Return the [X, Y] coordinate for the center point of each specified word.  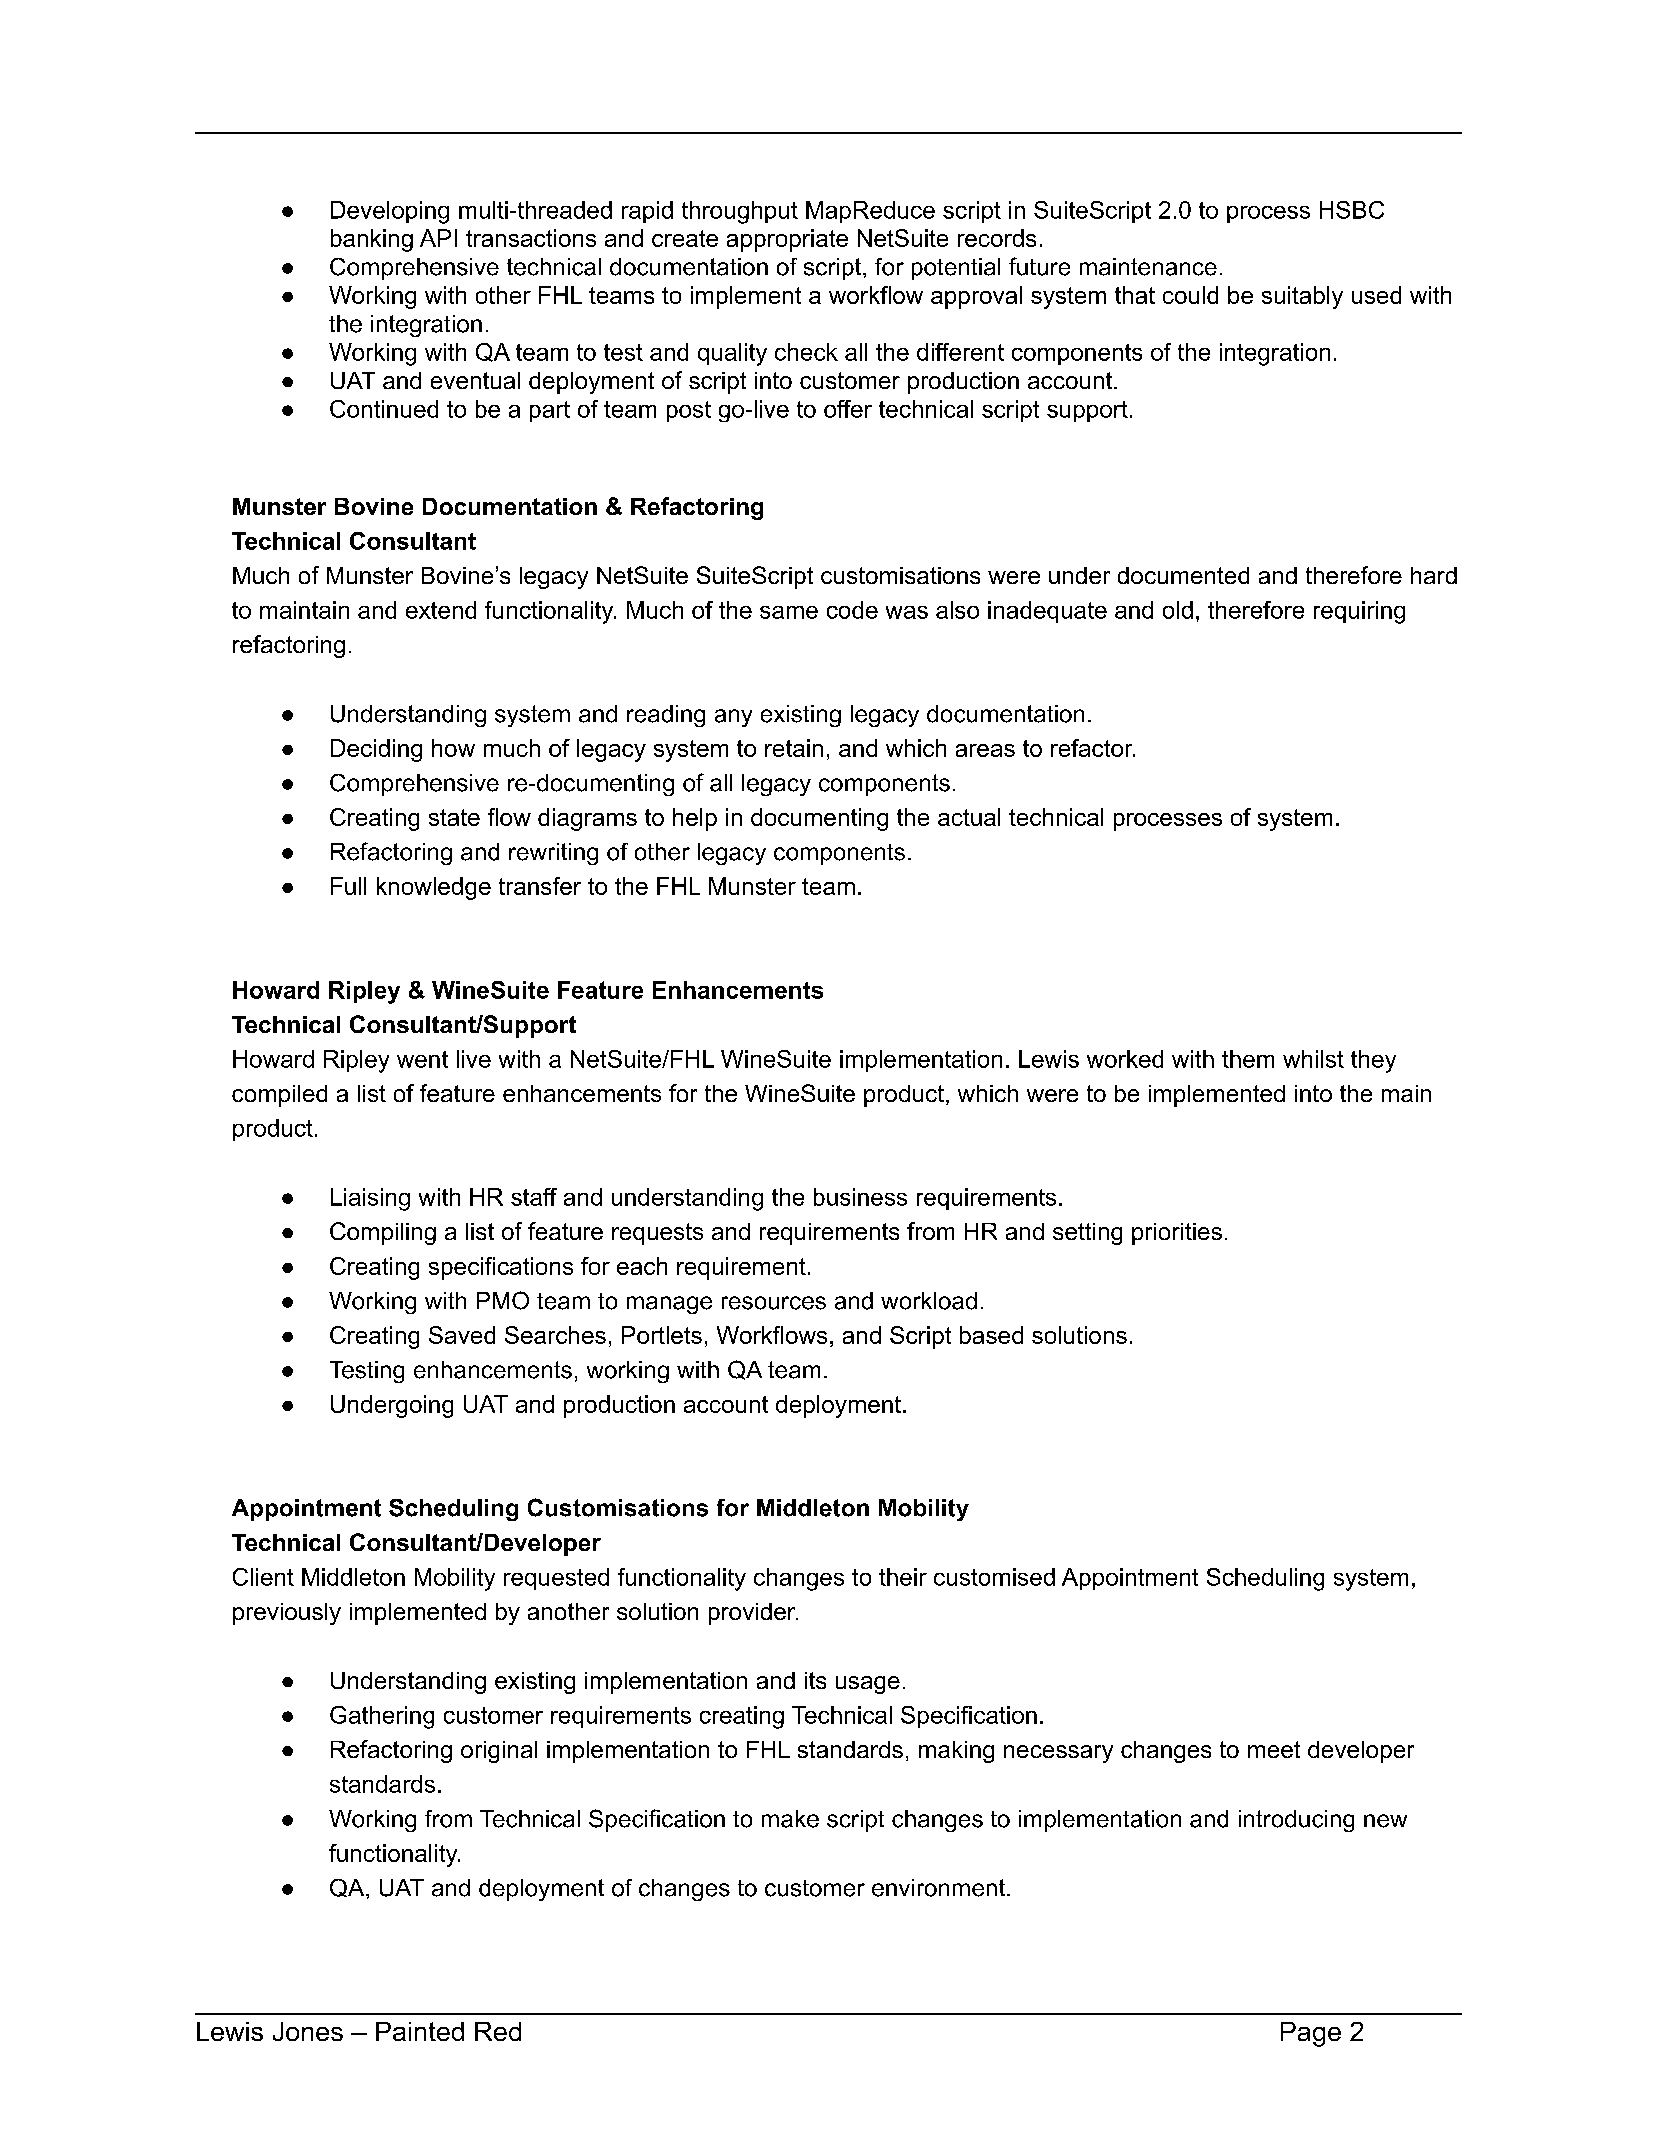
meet [1274, 1749]
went [422, 1059]
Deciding [376, 750]
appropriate [787, 240]
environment [938, 1888]
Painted [420, 2031]
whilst [1313, 1059]
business [860, 1197]
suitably [1302, 297]
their [903, 1577]
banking [372, 240]
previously [287, 1614]
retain [794, 748]
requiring [1359, 612]
